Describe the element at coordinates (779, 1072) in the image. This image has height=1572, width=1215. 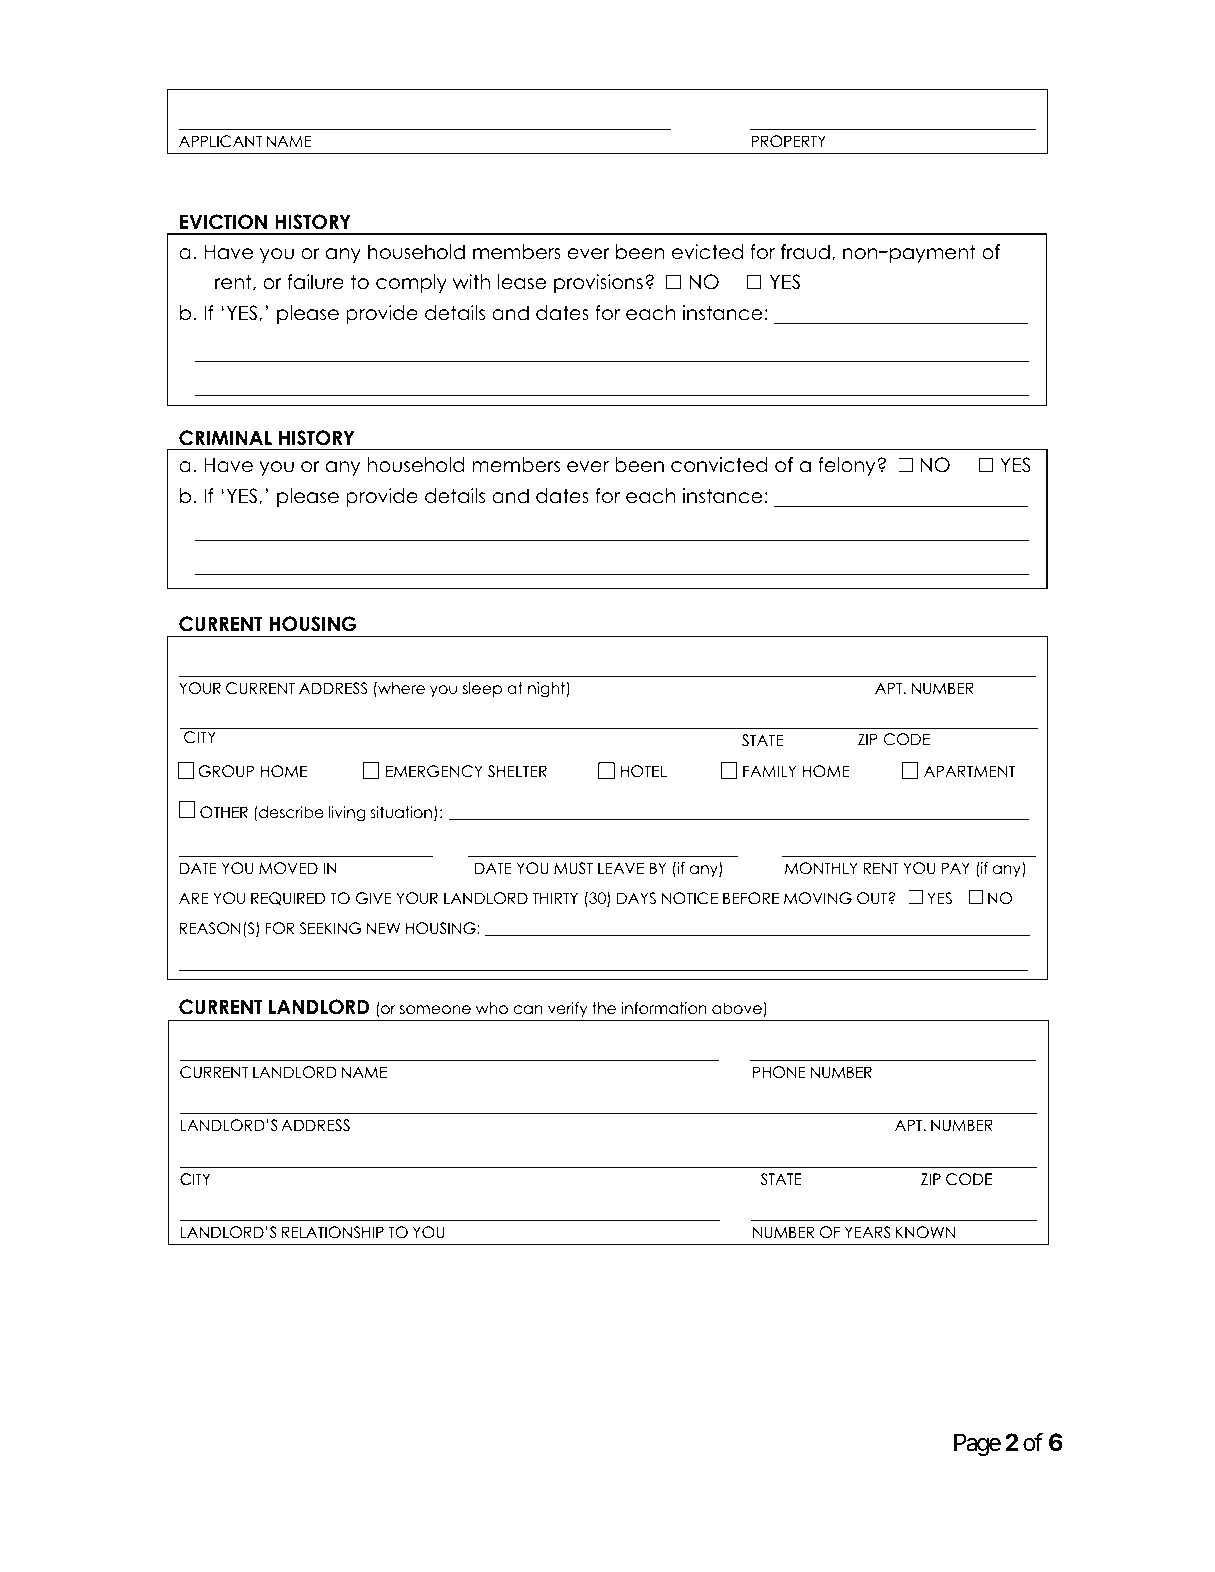
I see `PHONE` at that location.
